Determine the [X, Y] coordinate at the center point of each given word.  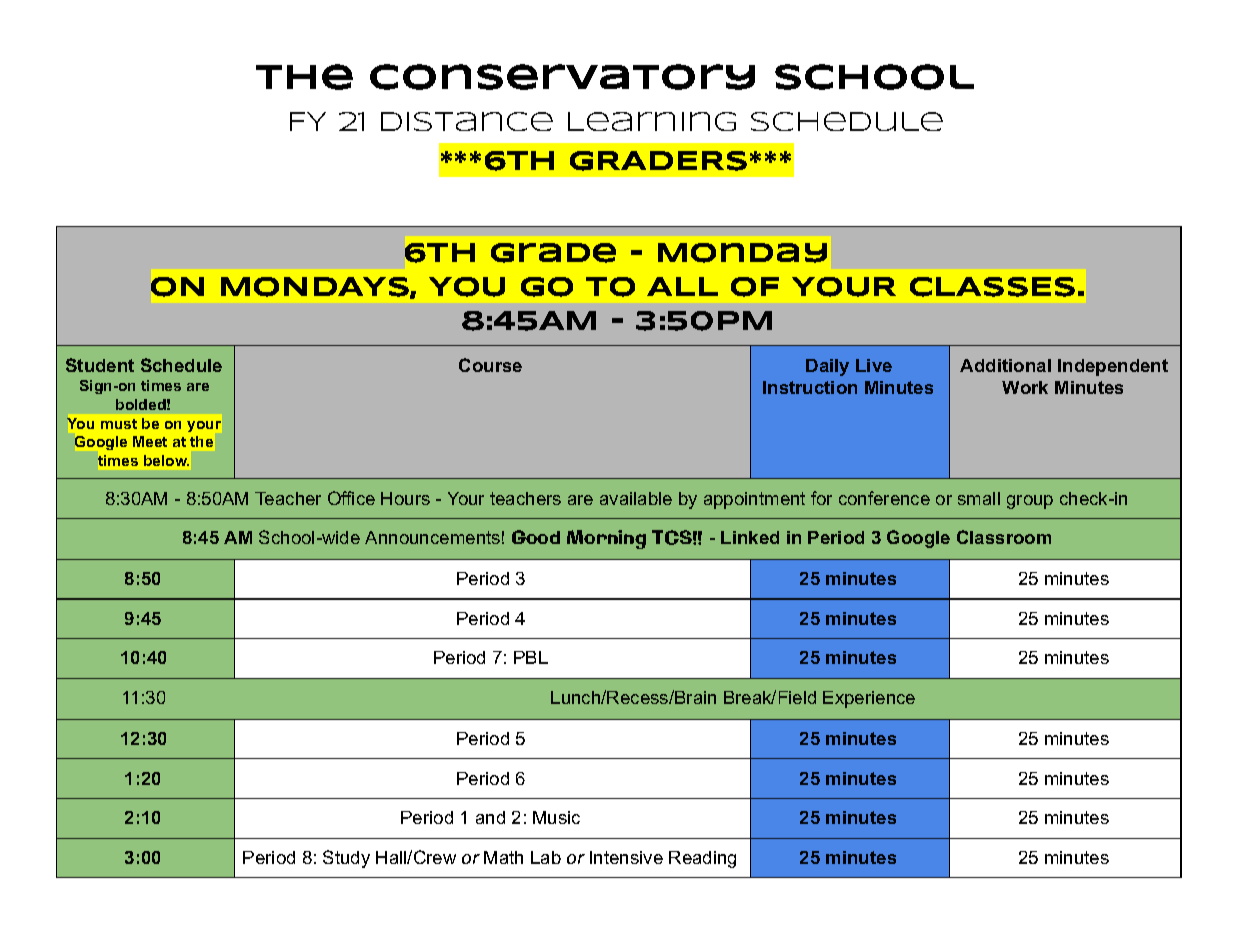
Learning [652, 121]
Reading [702, 859]
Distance [467, 121]
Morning [606, 539]
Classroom [1004, 537]
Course [490, 365]
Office [351, 498]
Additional [1005, 365]
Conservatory [562, 77]
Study [346, 859]
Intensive [626, 857]
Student [100, 365]
